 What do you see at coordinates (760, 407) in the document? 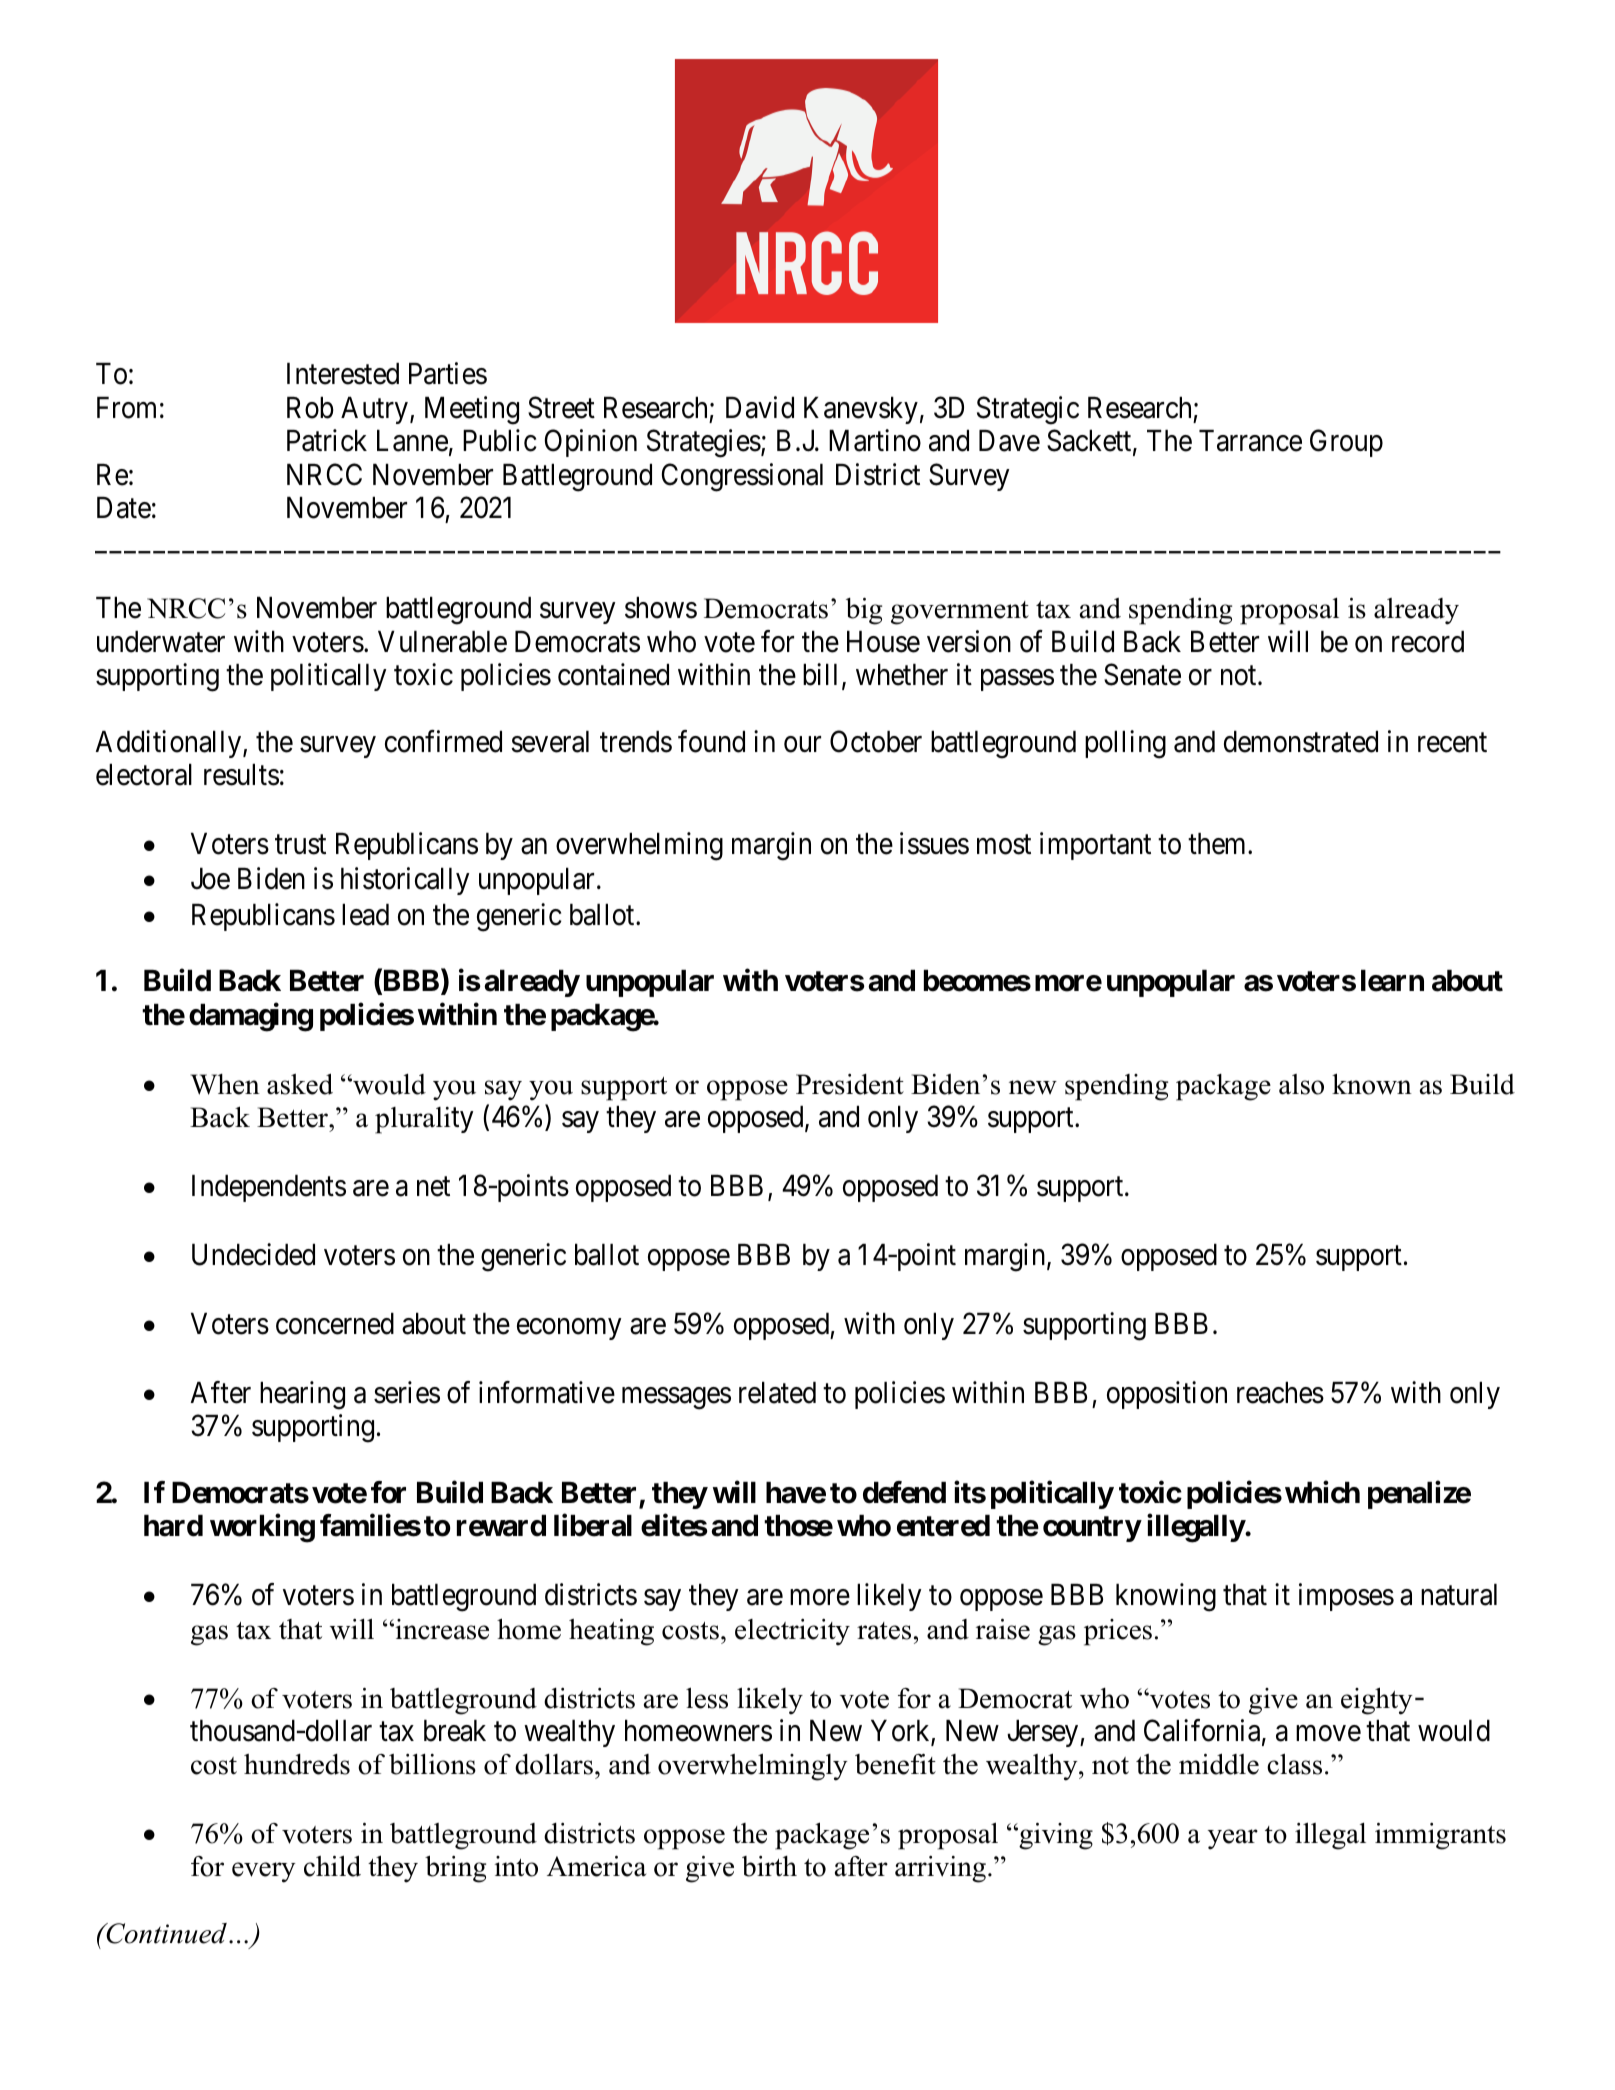
I see `David` at bounding box center [760, 407].
